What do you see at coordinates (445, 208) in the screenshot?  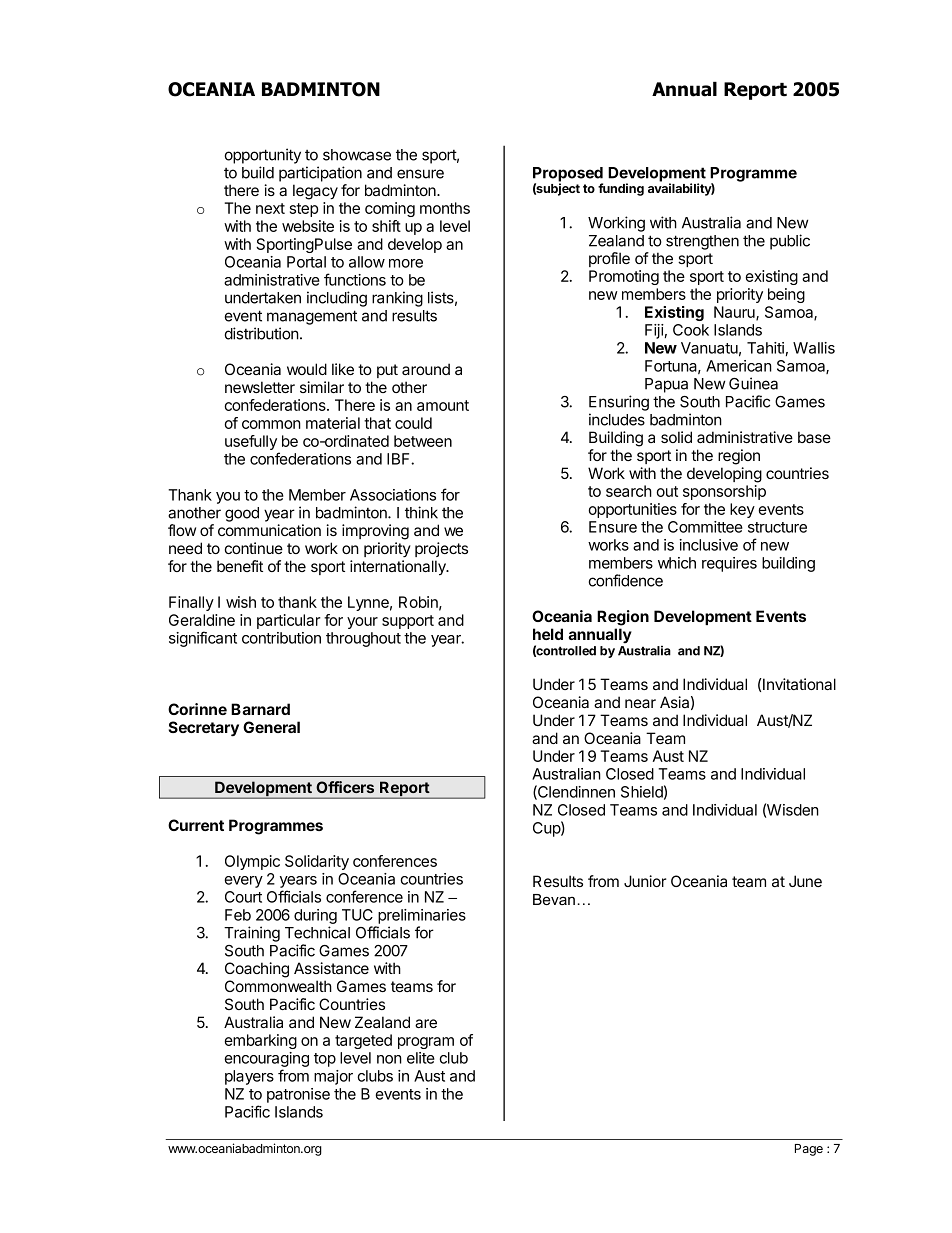 I see `months` at bounding box center [445, 208].
